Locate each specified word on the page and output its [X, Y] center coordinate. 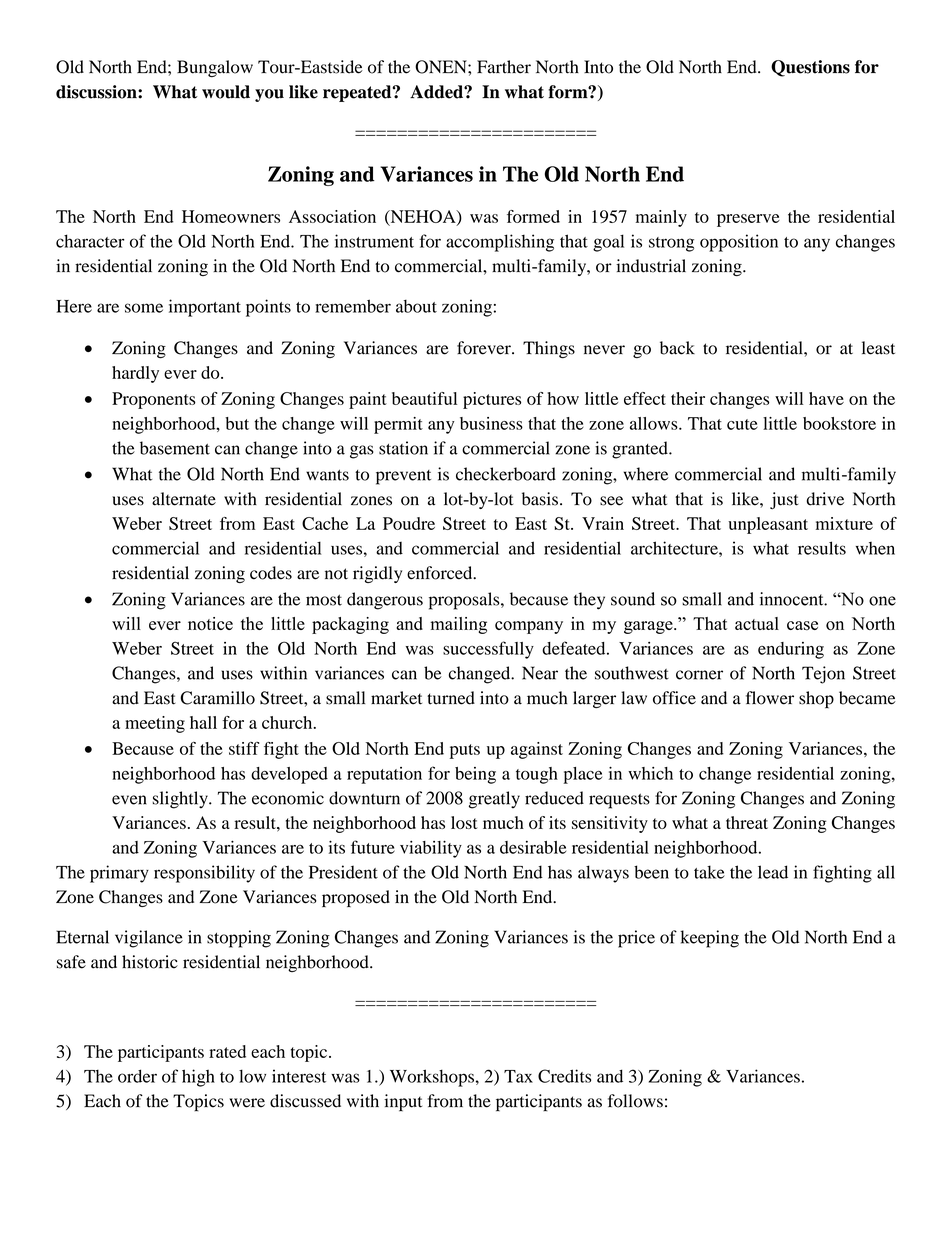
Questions [810, 68]
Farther [504, 67]
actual [757, 623]
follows [635, 1101]
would [226, 92]
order [137, 1076]
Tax [518, 1076]
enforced [441, 573]
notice [210, 624]
